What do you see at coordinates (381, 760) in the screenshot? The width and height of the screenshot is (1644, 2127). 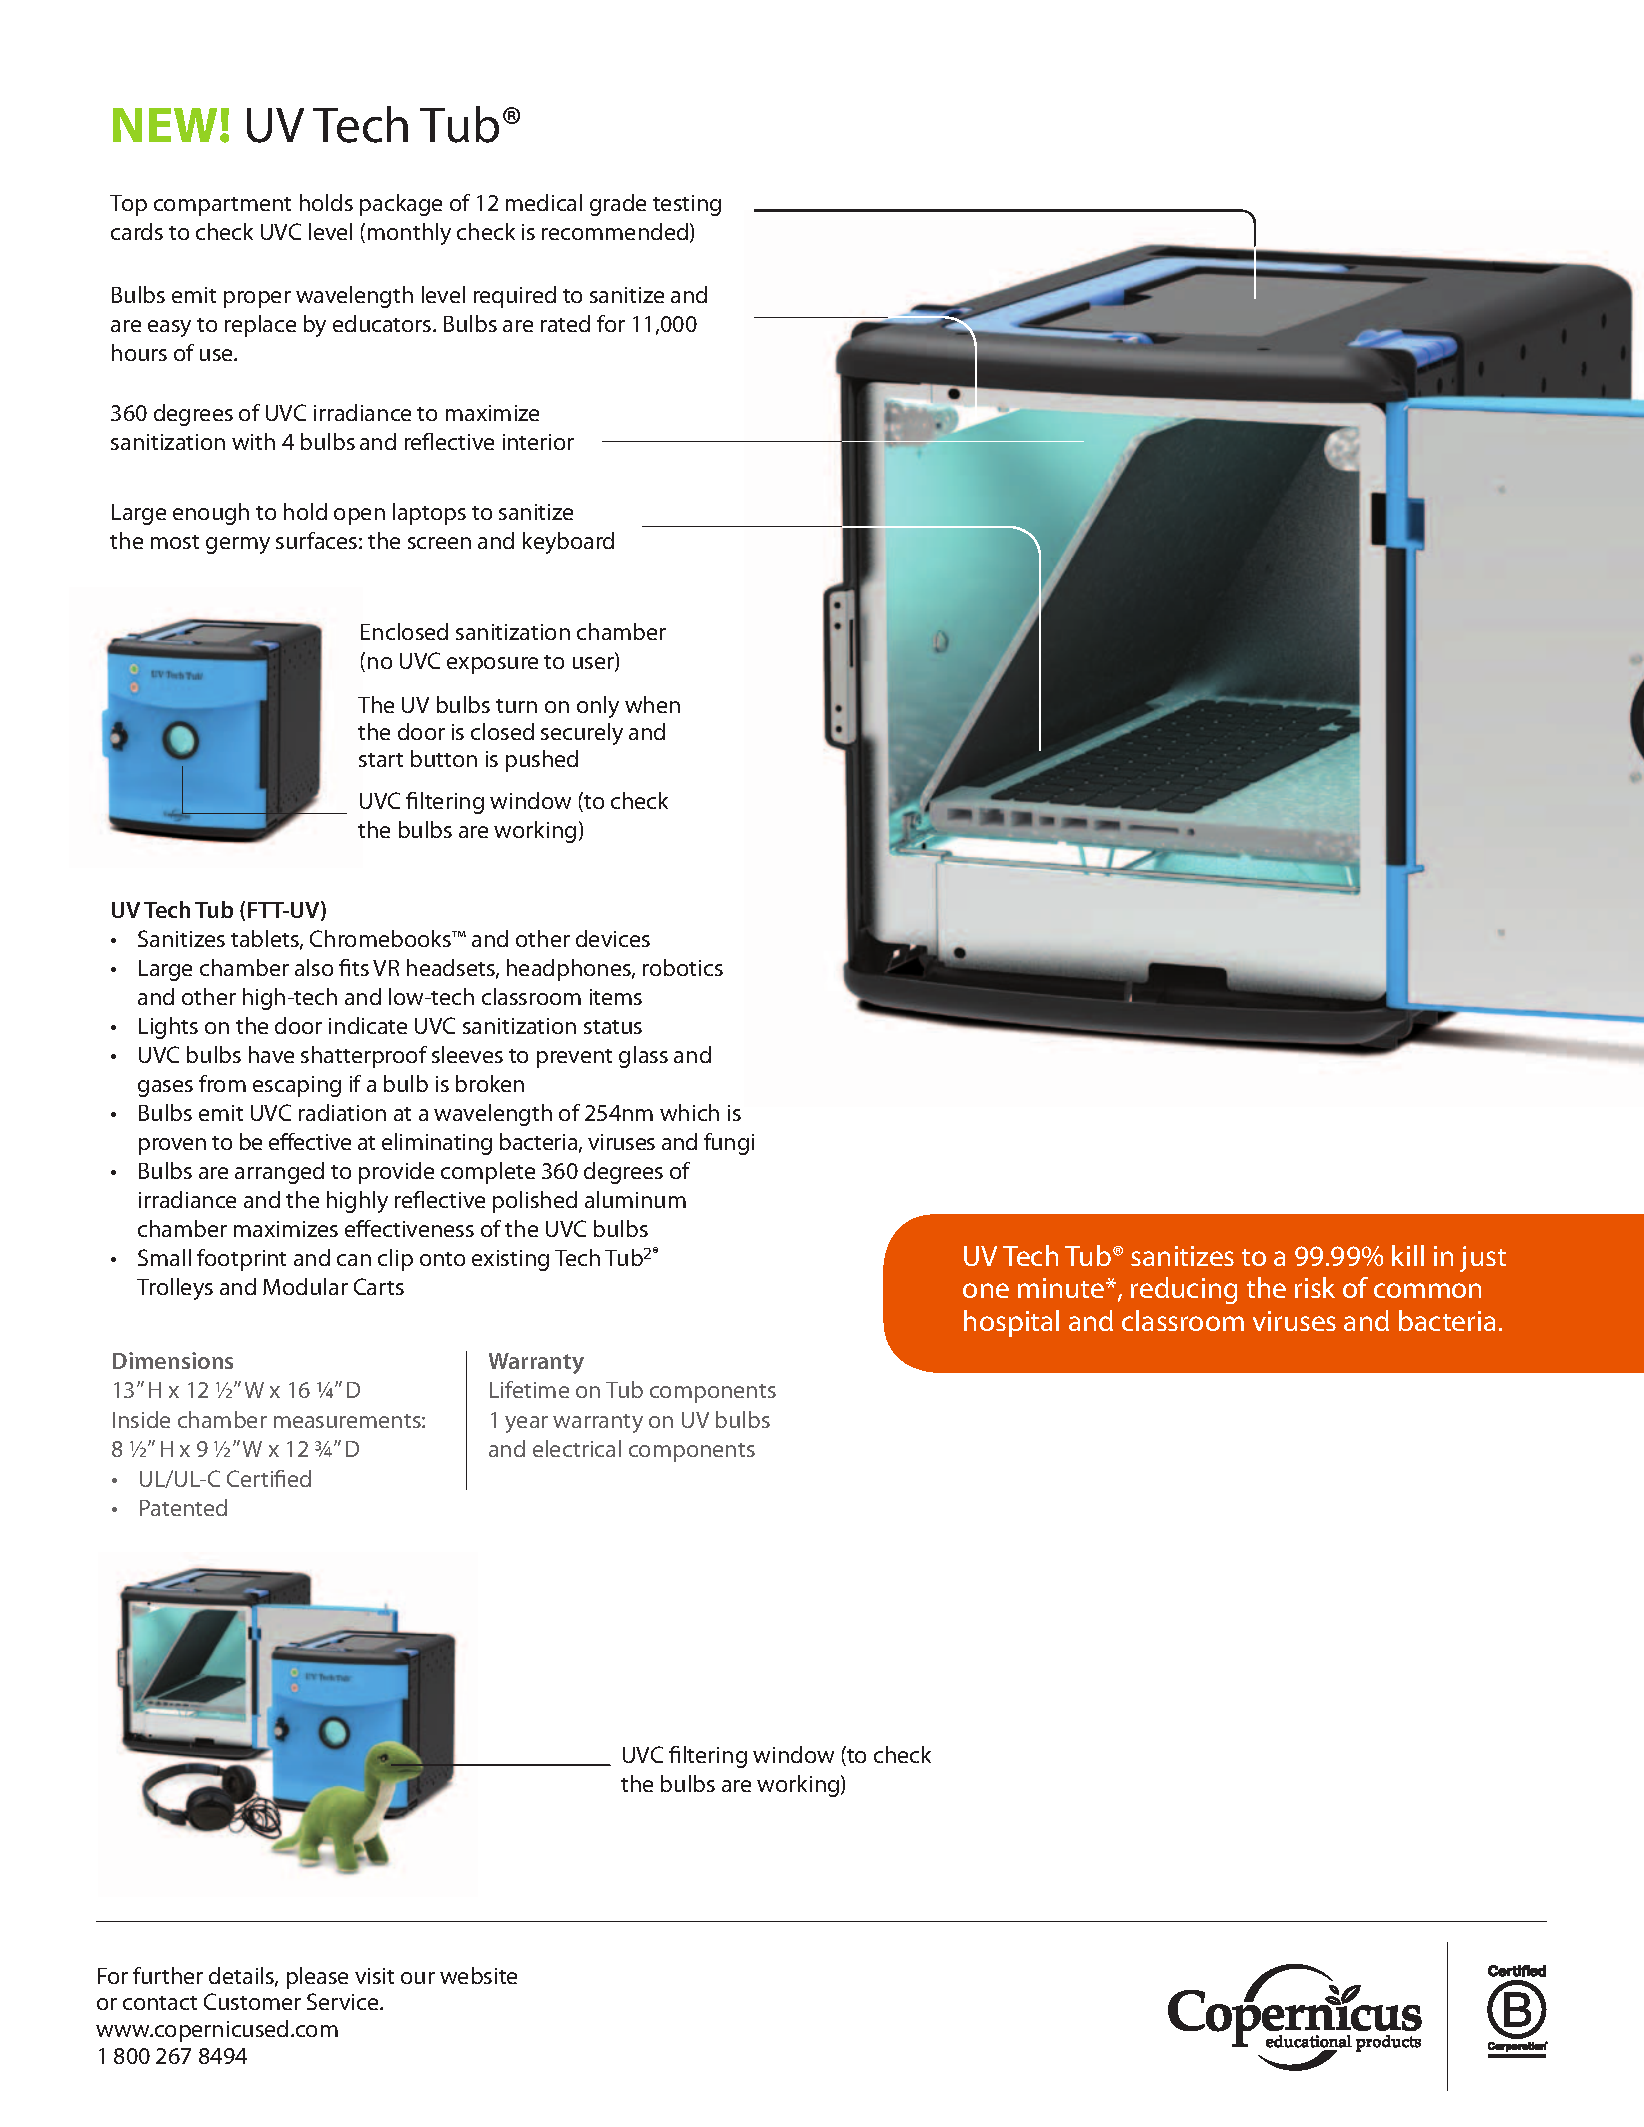 I see `start` at bounding box center [381, 760].
